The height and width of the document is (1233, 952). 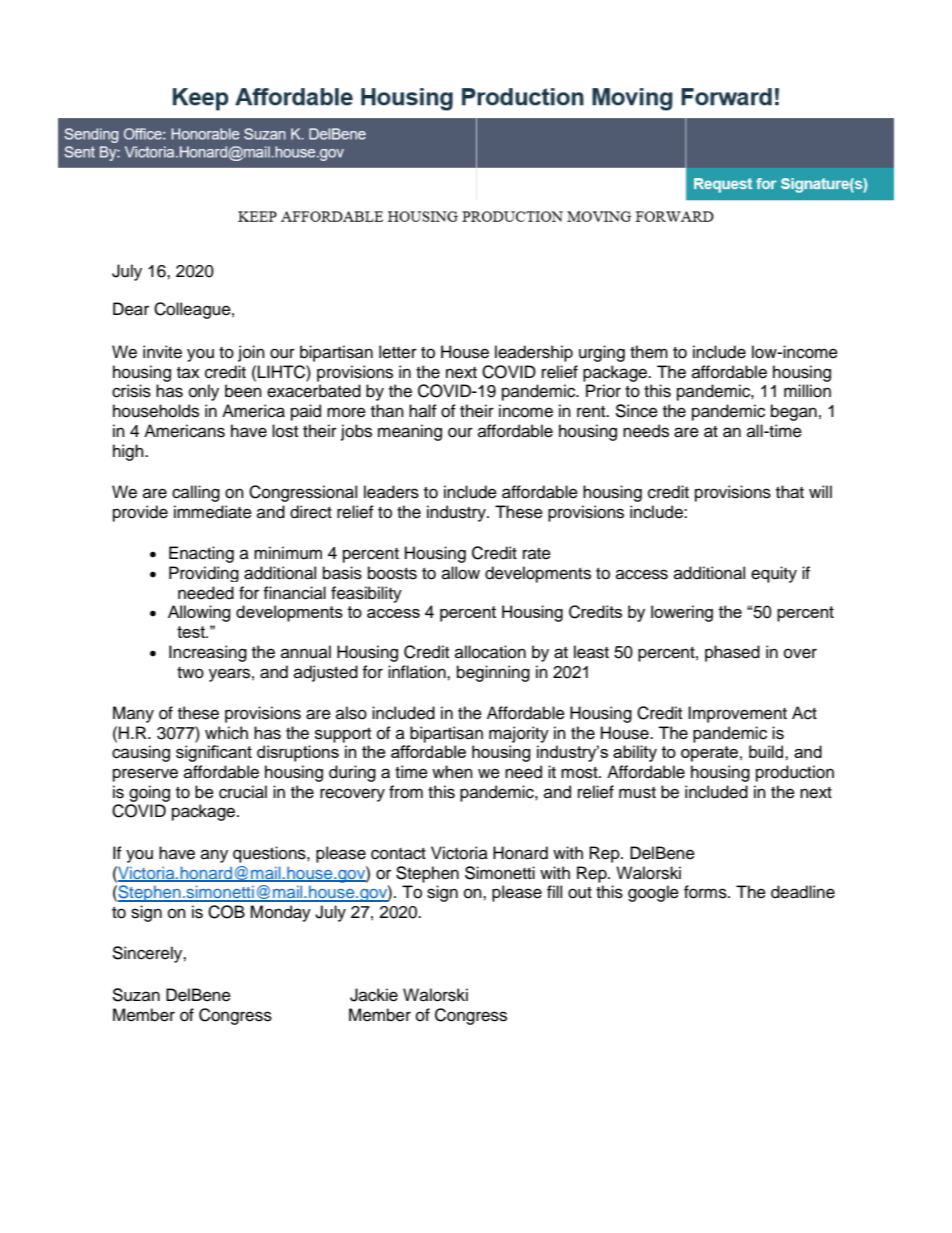 What do you see at coordinates (790, 492) in the document?
I see `that` at bounding box center [790, 492].
